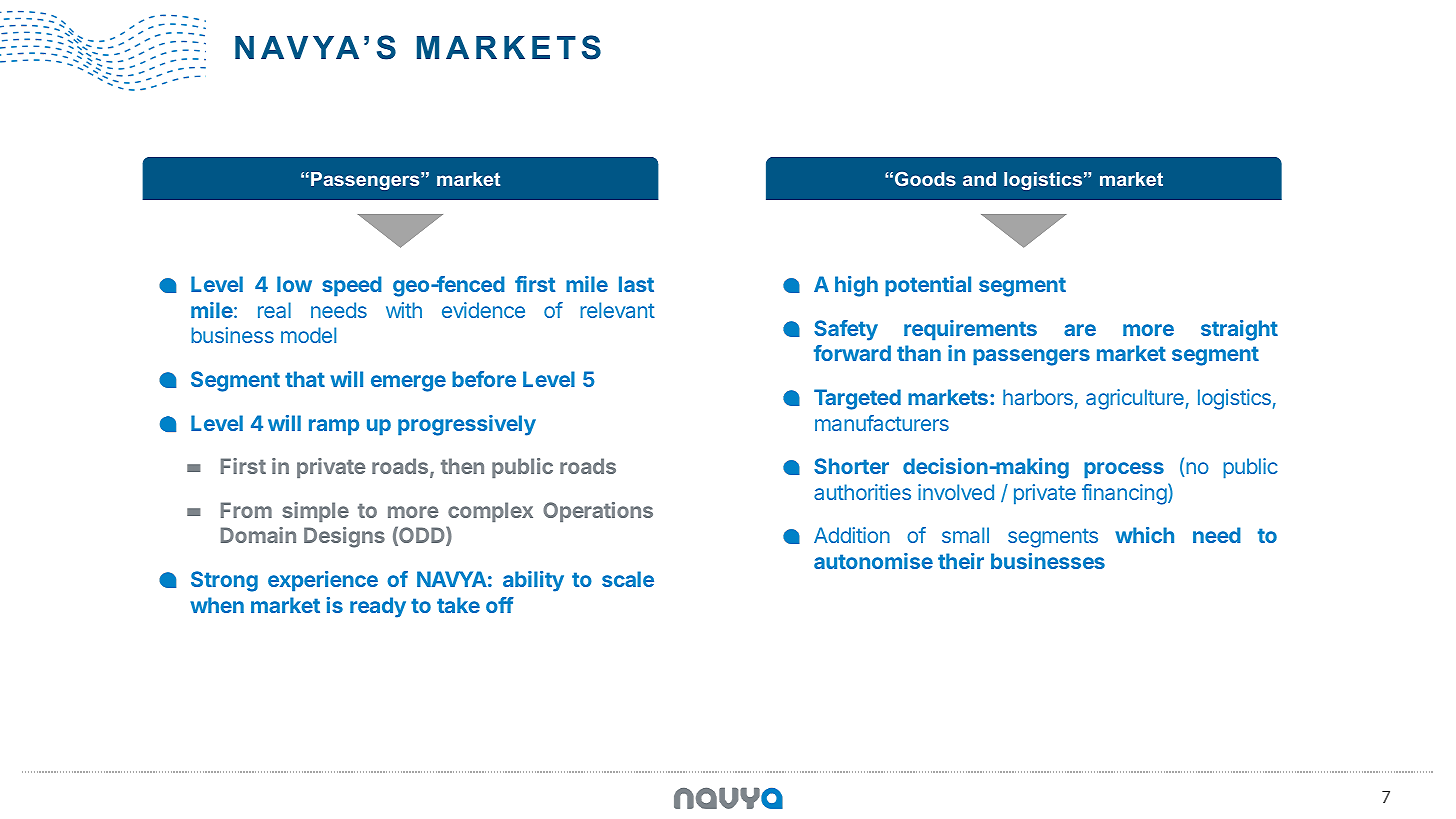 The image size is (1456, 819). What do you see at coordinates (1124, 470) in the document?
I see `process` at bounding box center [1124, 470].
